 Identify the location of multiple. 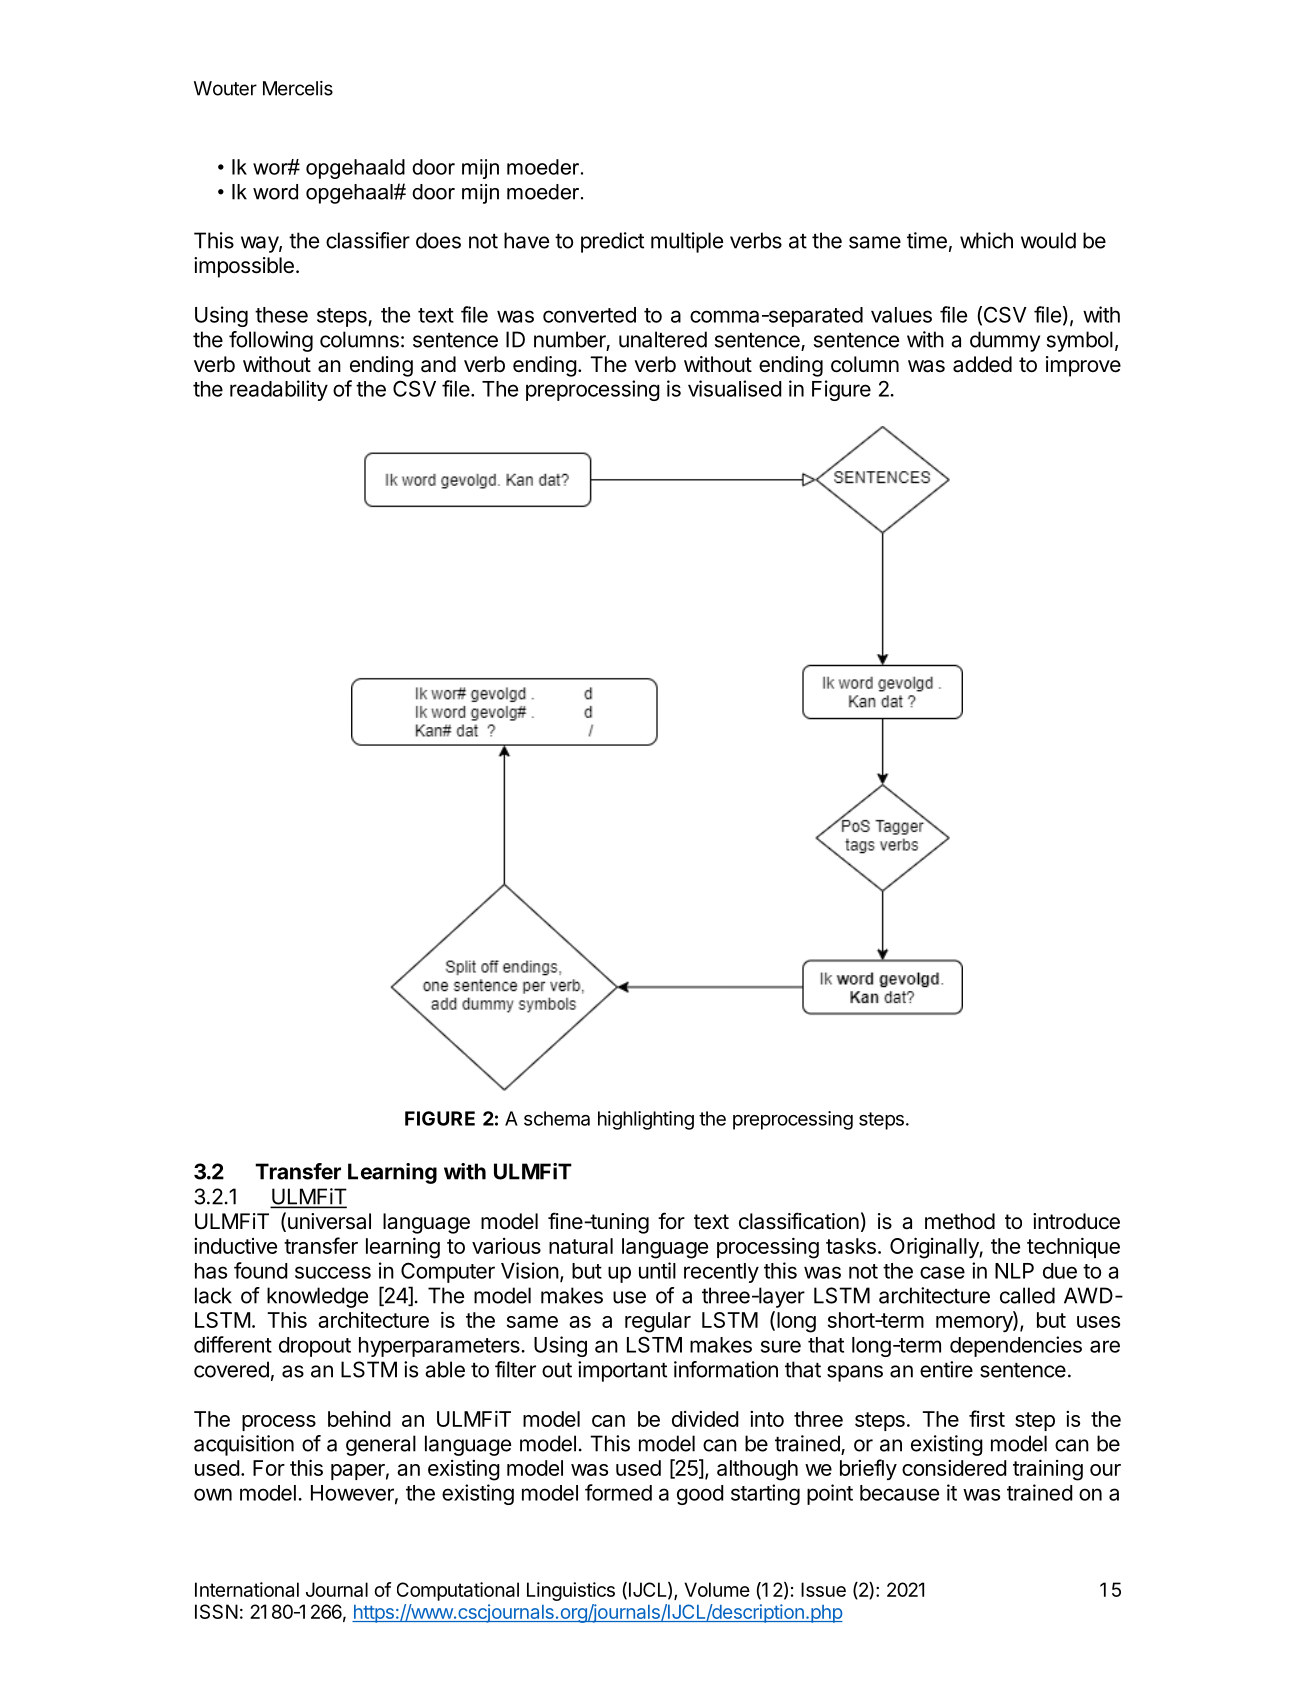
(687, 242).
